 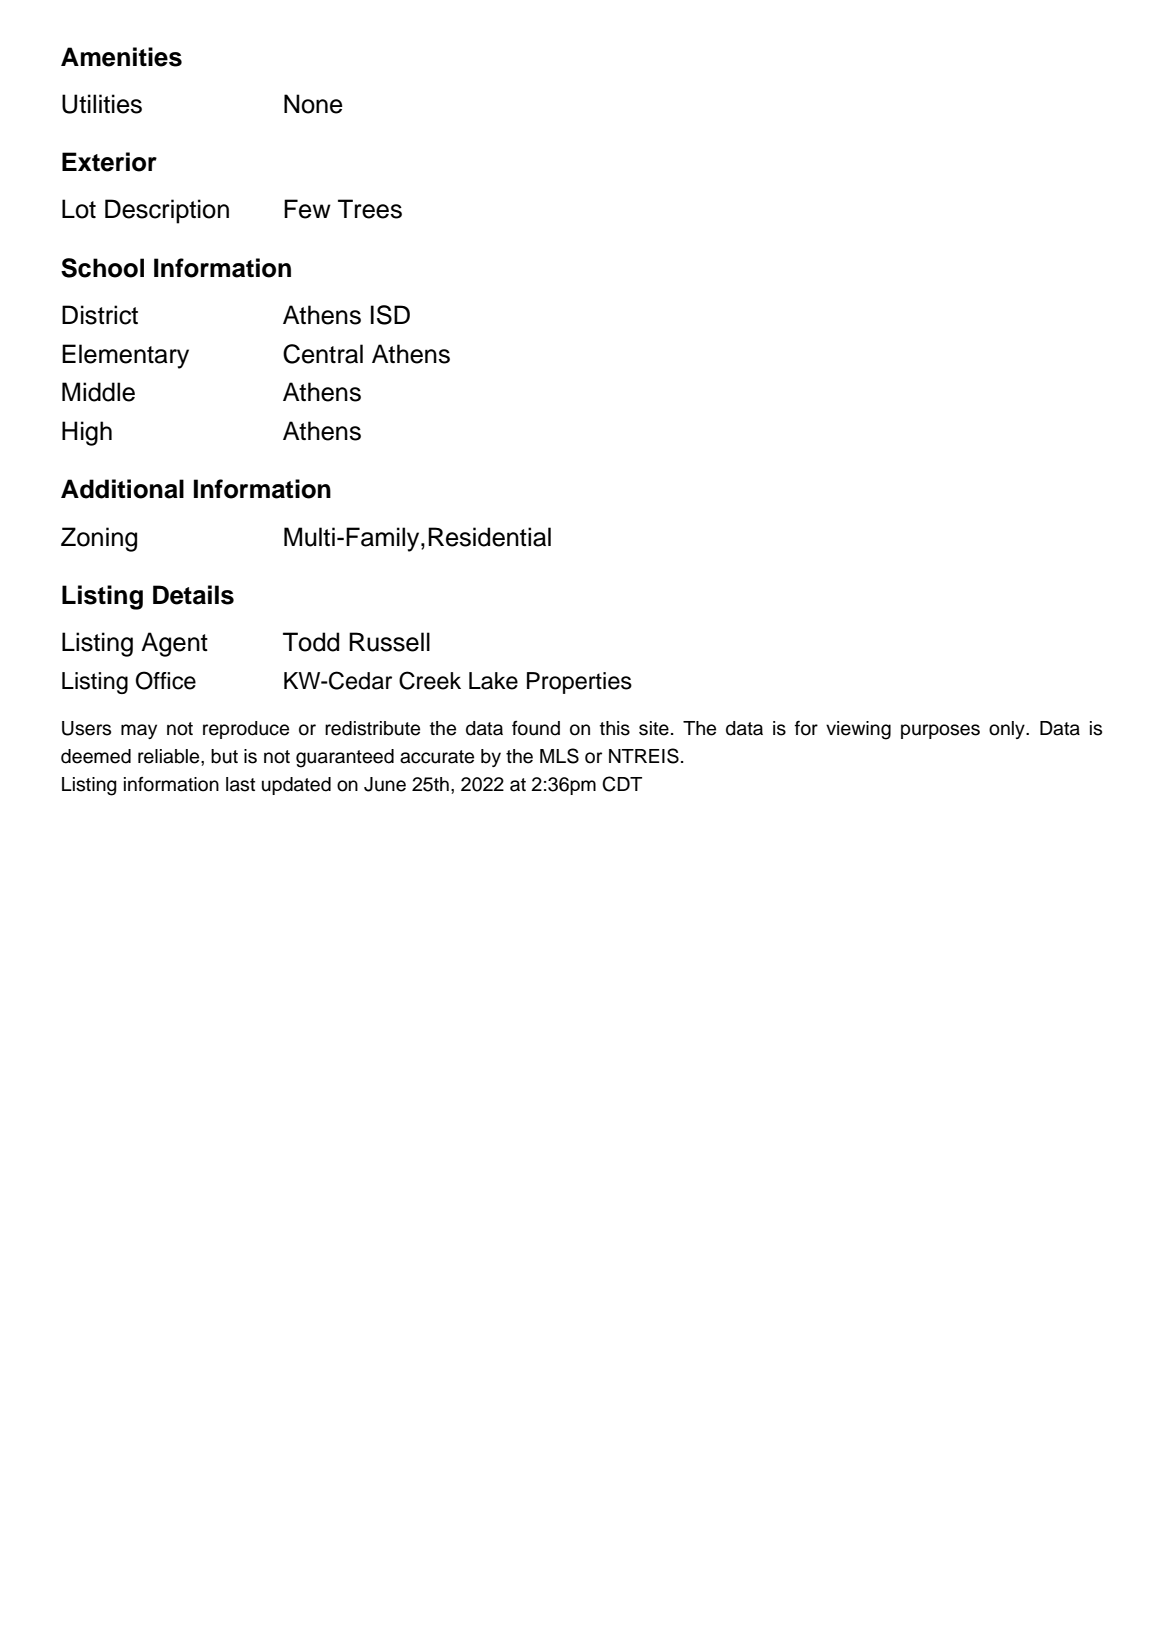 What do you see at coordinates (170, 756) in the page?
I see `reliable` at bounding box center [170, 756].
